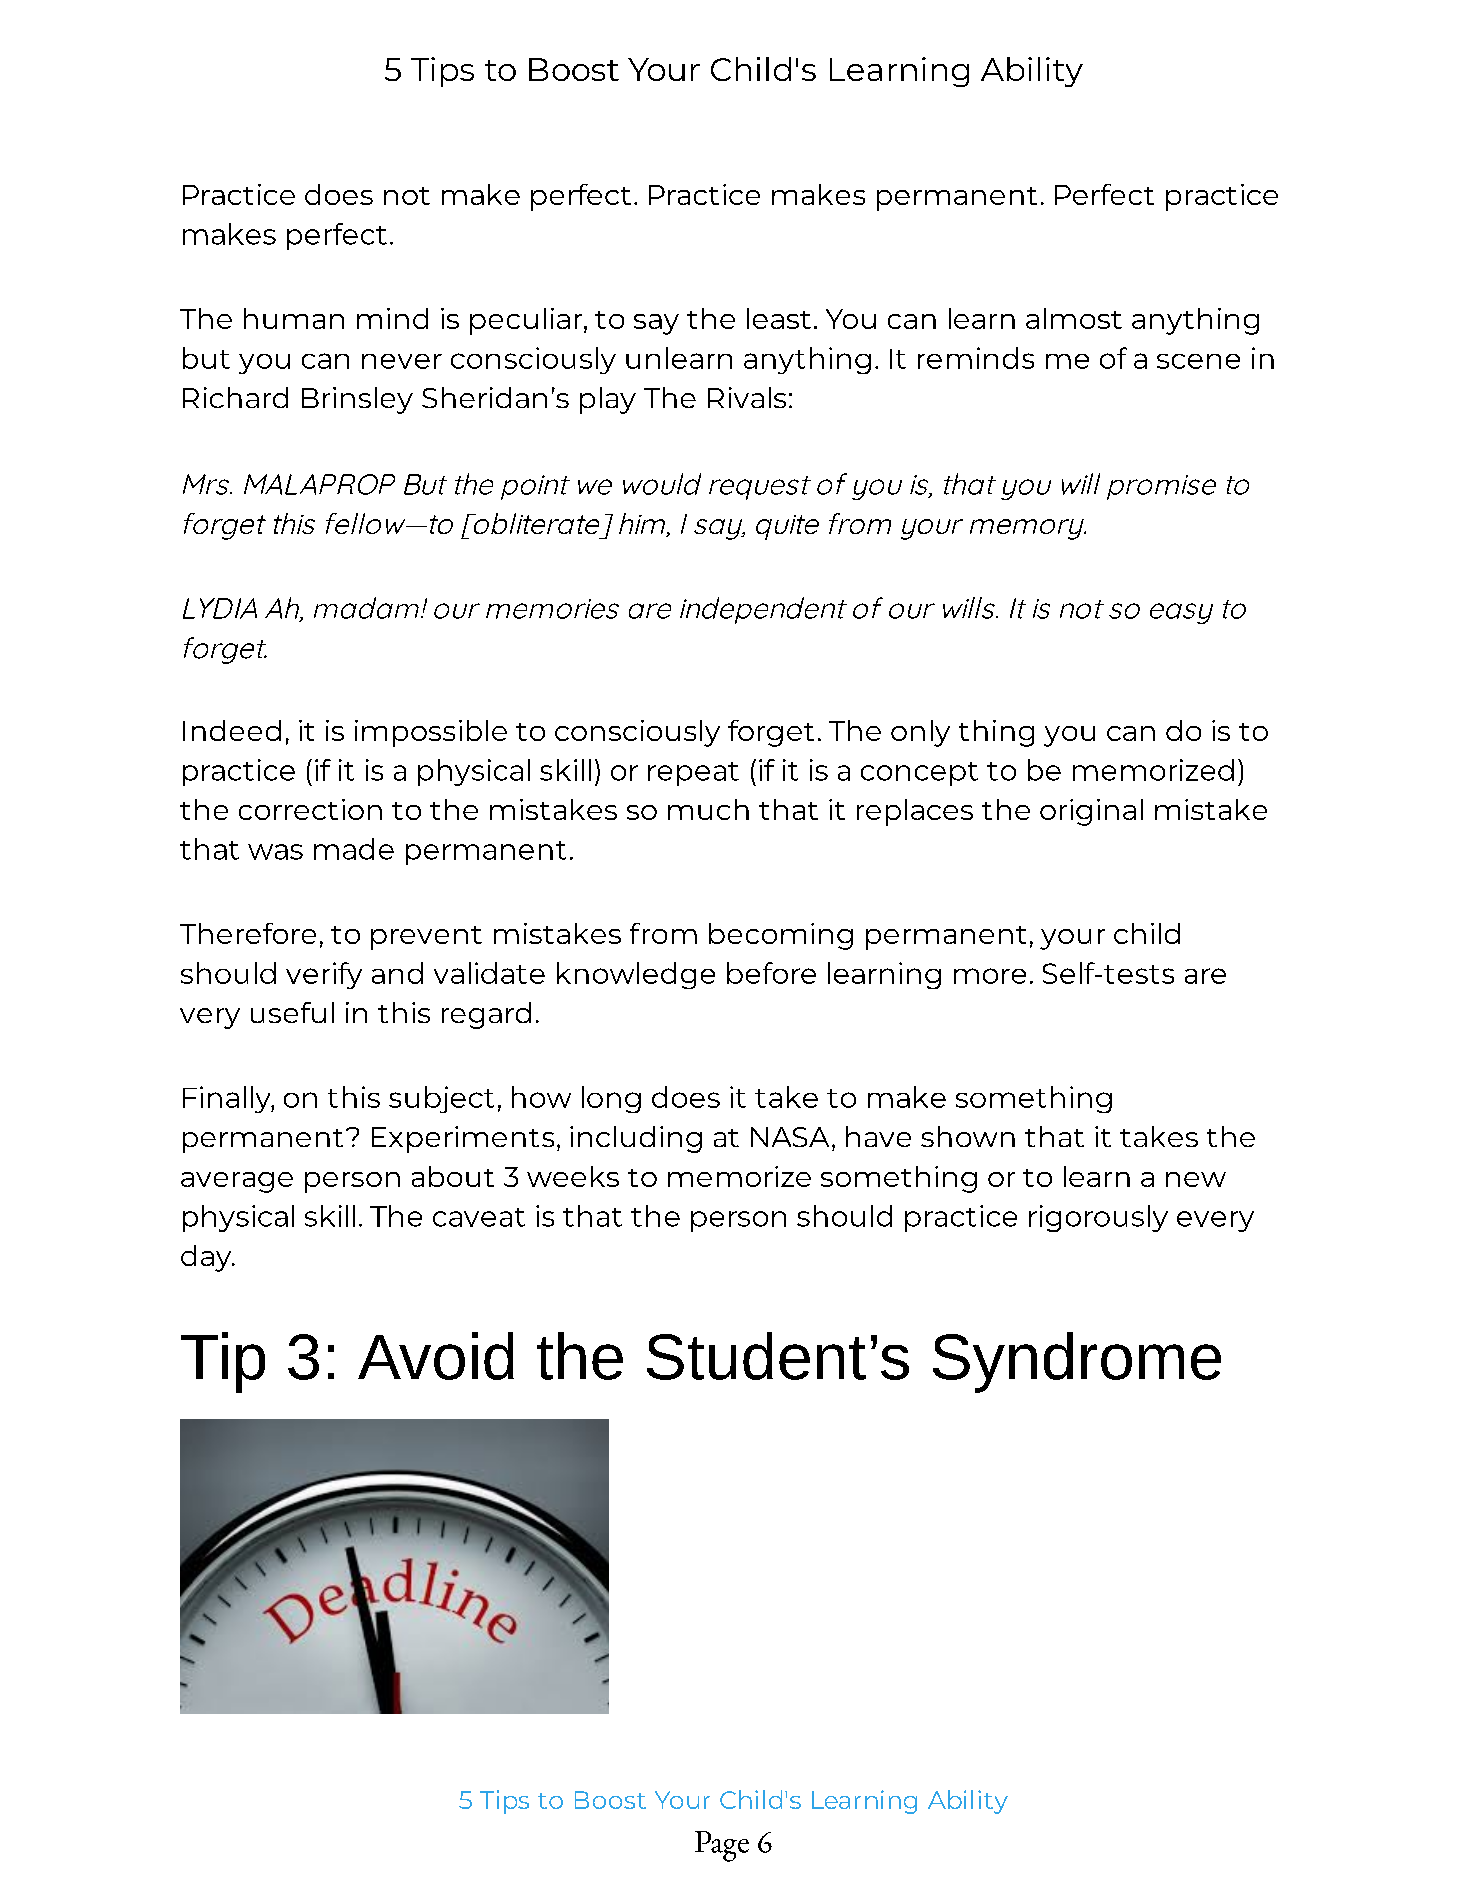  I want to click on Avoid, so click(436, 1356).
